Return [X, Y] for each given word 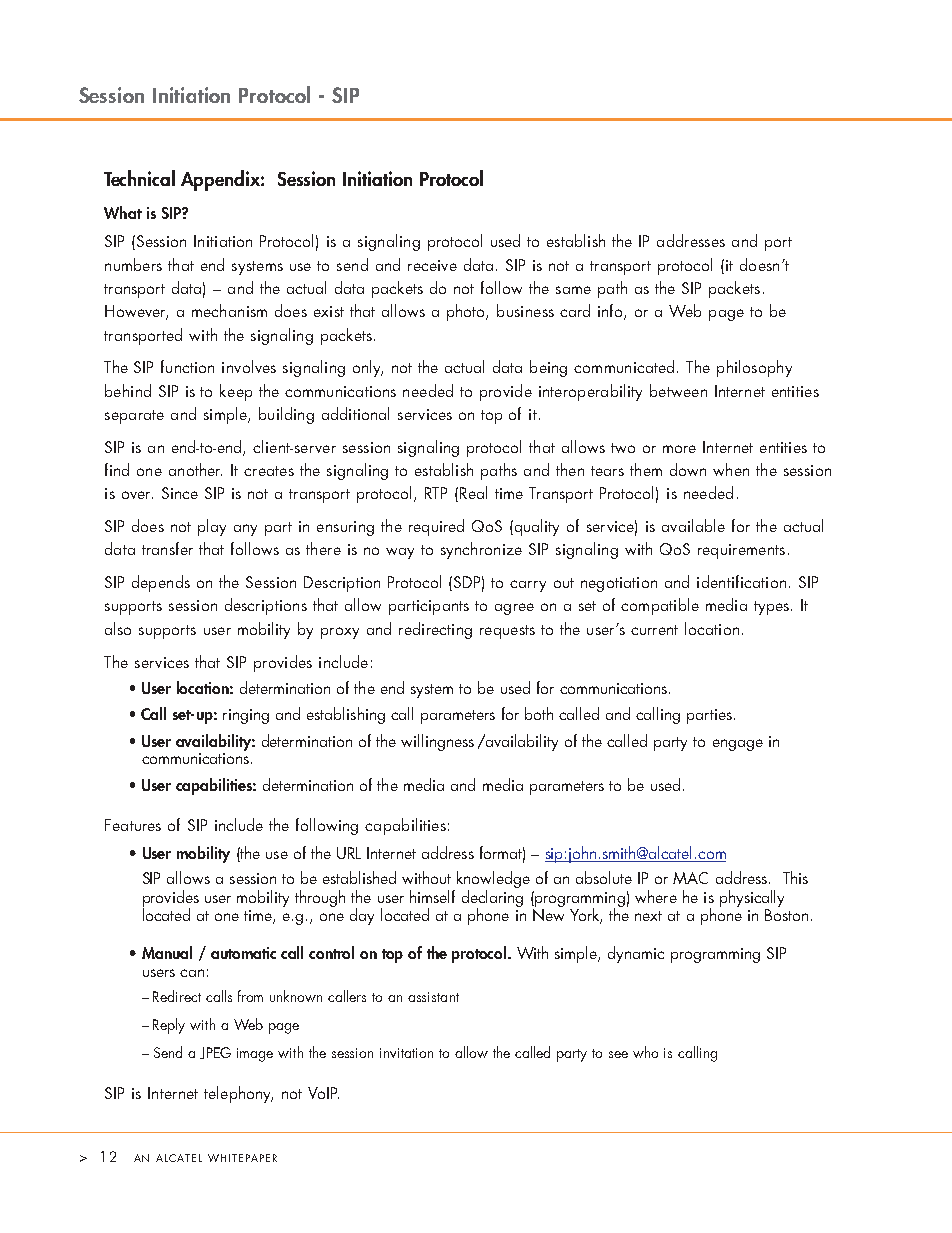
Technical [139, 178]
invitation [406, 1053]
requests [507, 632]
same [573, 290]
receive [432, 265]
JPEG [215, 1053]
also [118, 628]
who [645, 1052]
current [654, 630]
